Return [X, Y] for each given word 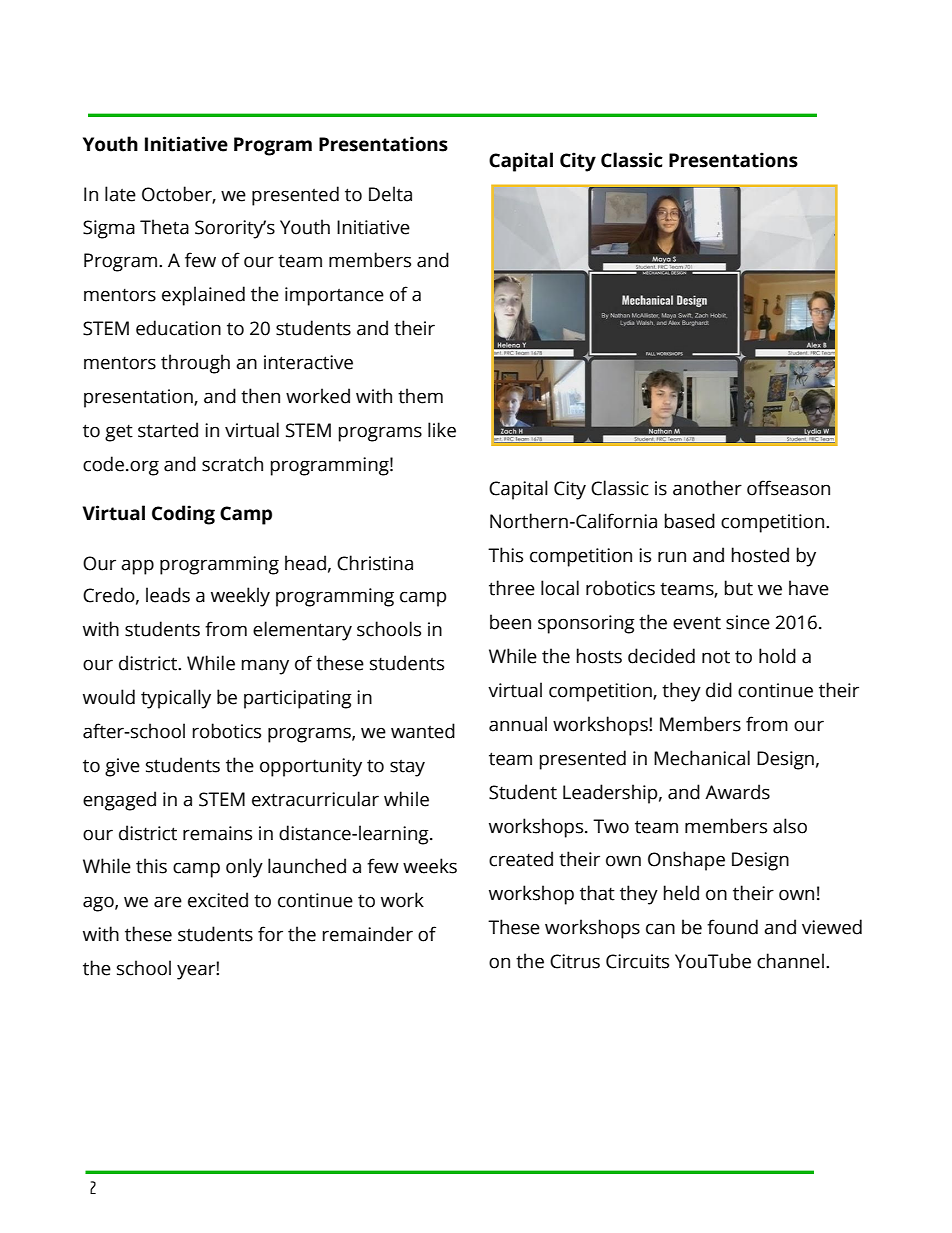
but [739, 588]
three [512, 588]
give [122, 767]
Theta [164, 227]
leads [168, 595]
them [420, 396]
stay [407, 768]
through [195, 364]
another [707, 488]
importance [334, 296]
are [168, 902]
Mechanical [702, 758]
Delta [390, 194]
